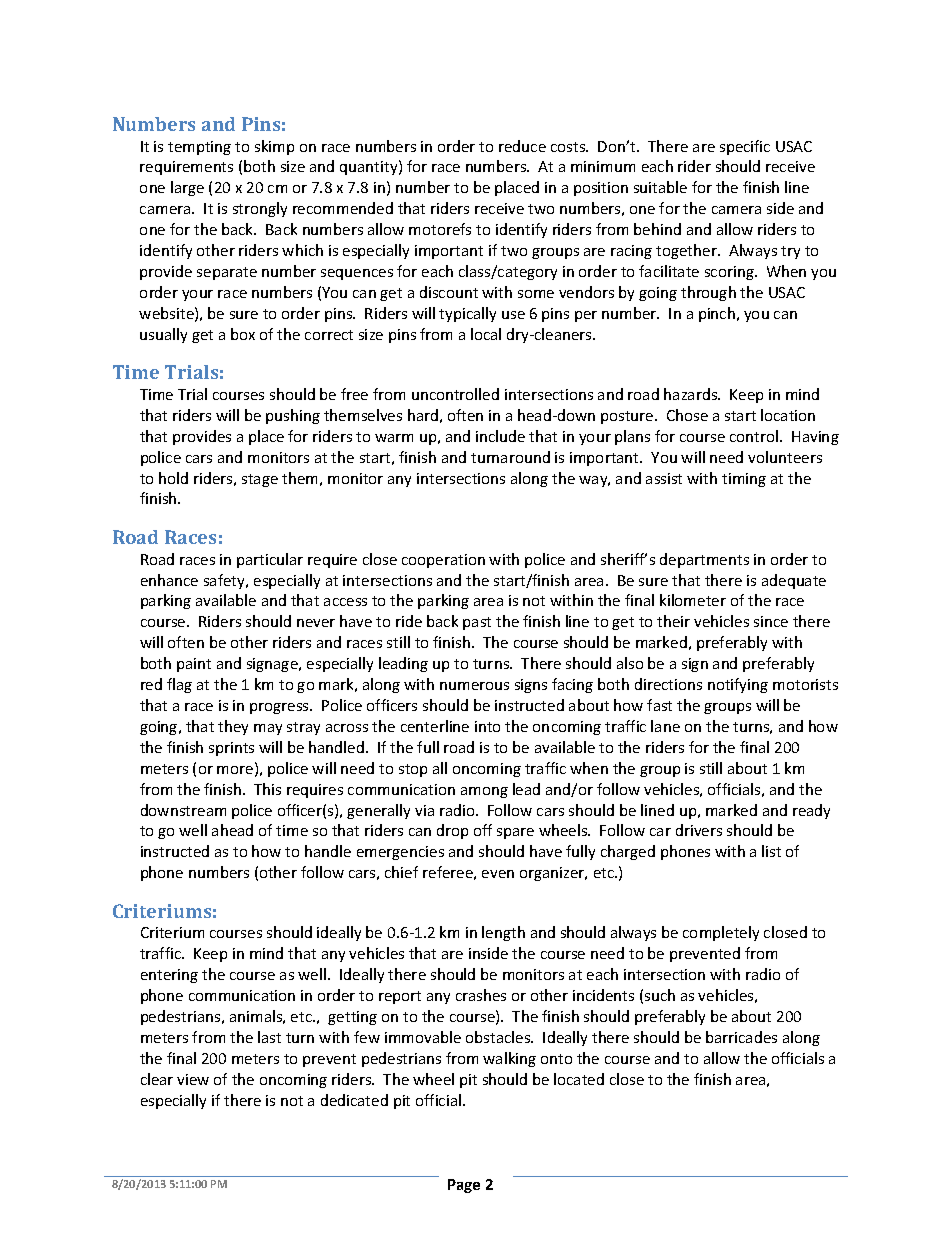  I want to click on specific, so click(745, 147).
